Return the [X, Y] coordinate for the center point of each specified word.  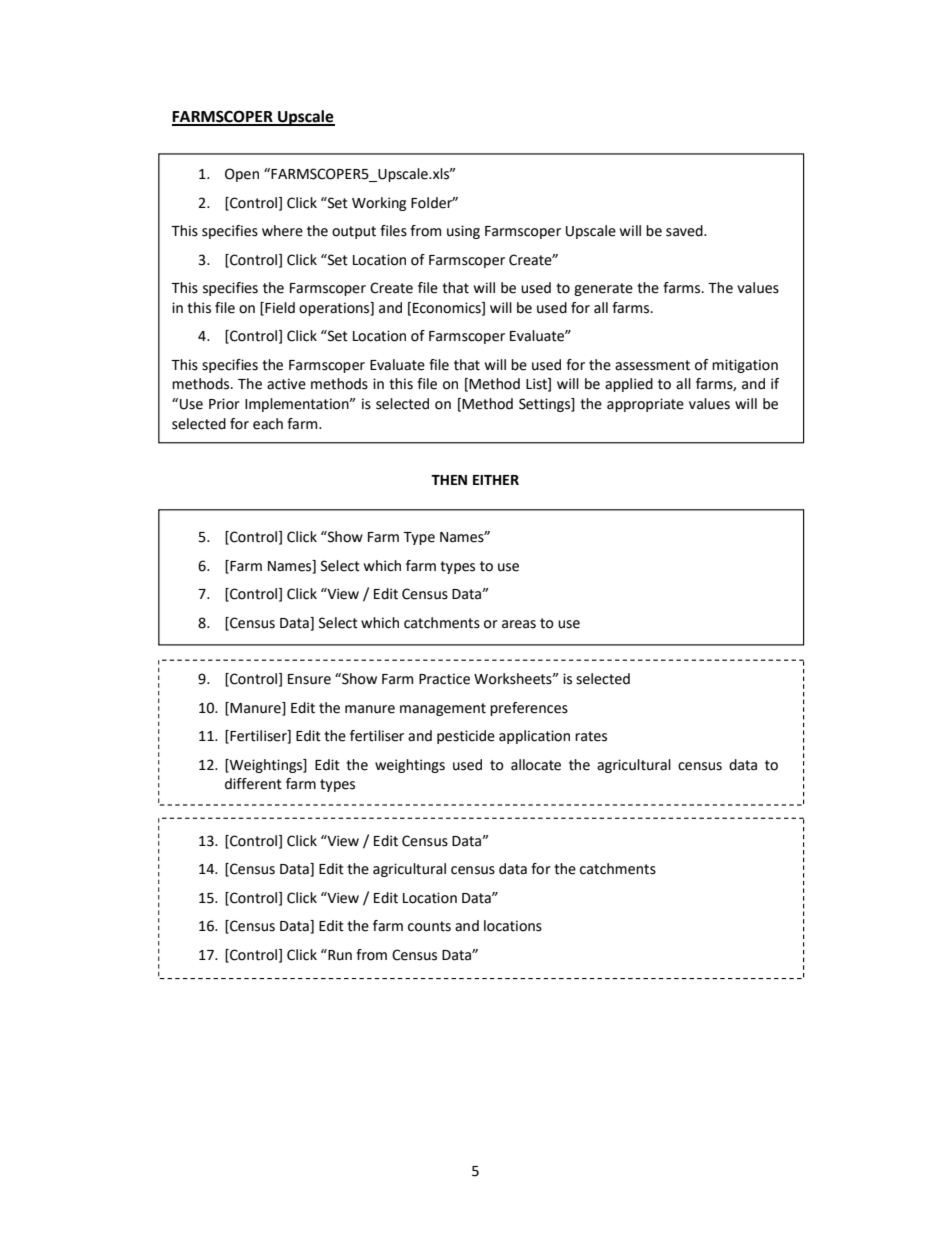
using [463, 232]
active [286, 384]
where [282, 231]
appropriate [645, 405]
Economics [448, 308]
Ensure [309, 679]
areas [519, 624]
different [253, 784]
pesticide [466, 737]
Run [339, 955]
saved [685, 231]
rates [591, 736]
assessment [652, 365]
